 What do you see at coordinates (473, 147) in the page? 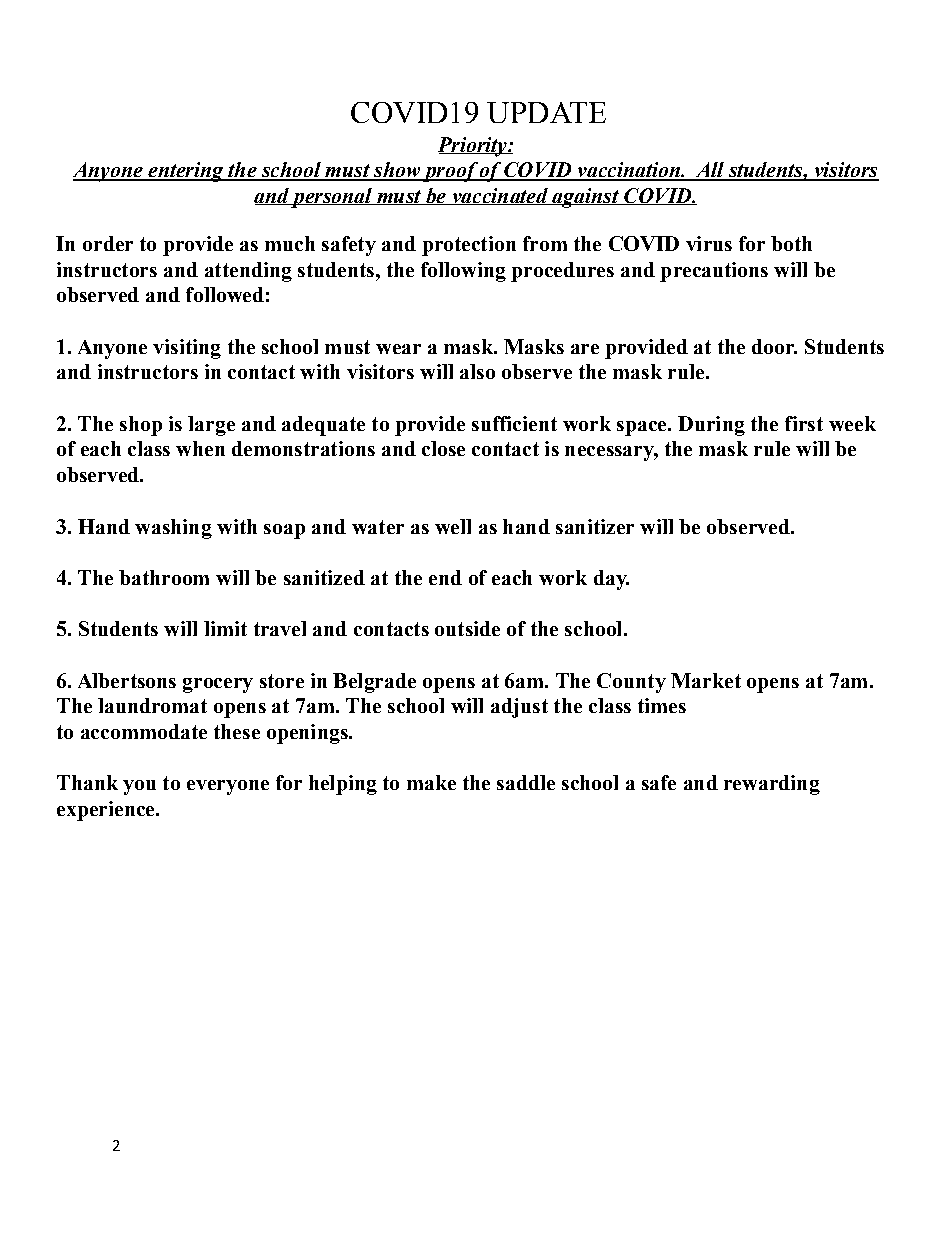
I see `Priority` at bounding box center [473, 147].
